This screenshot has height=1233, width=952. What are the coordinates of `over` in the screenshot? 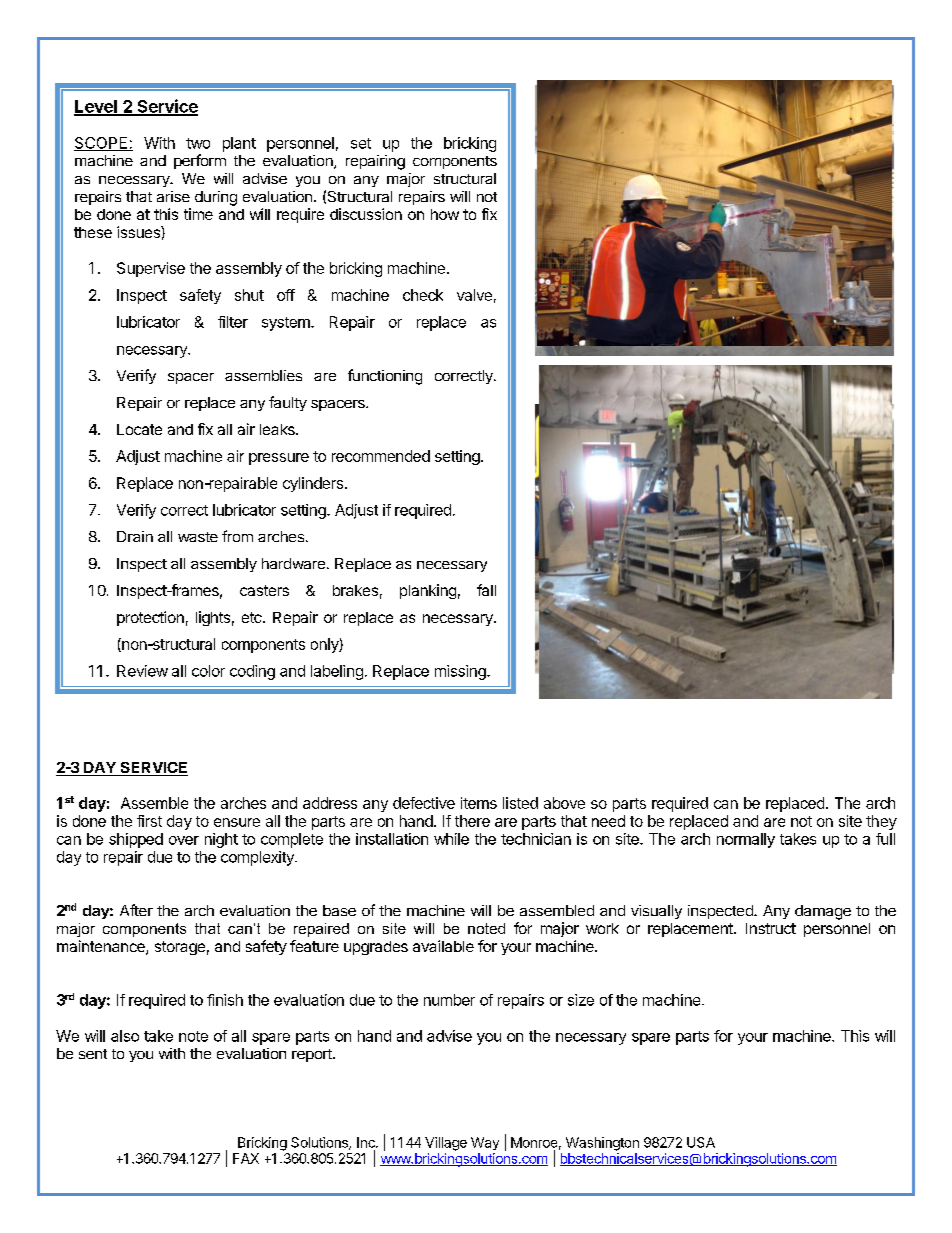 It's located at (184, 840).
